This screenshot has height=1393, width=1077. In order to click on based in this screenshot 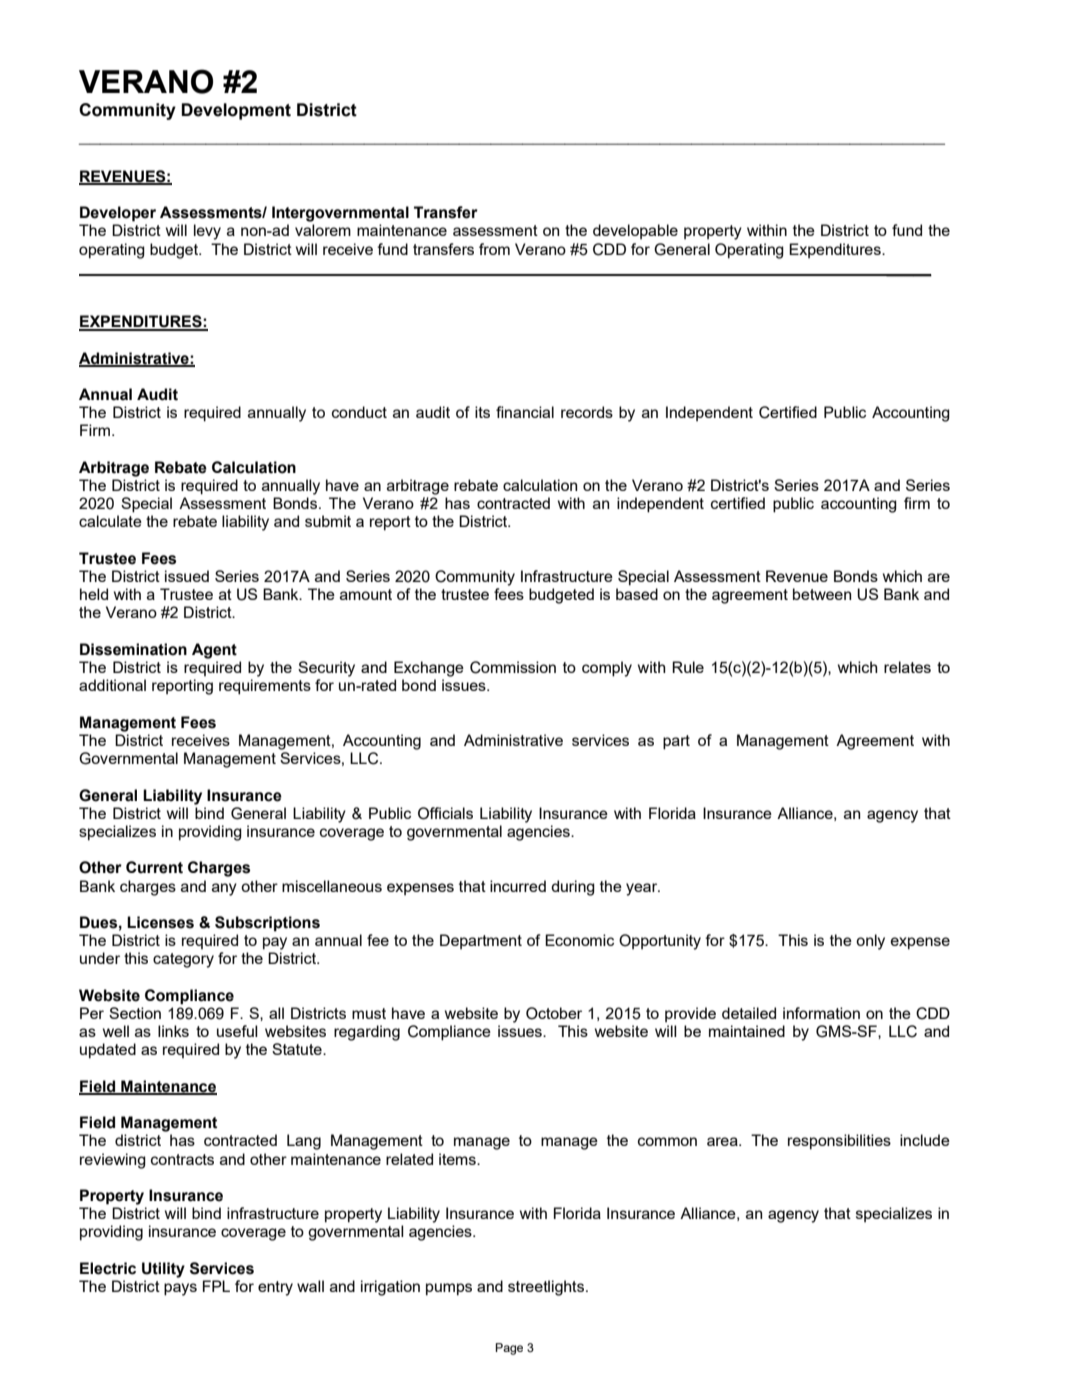, I will do `click(637, 594)`.
